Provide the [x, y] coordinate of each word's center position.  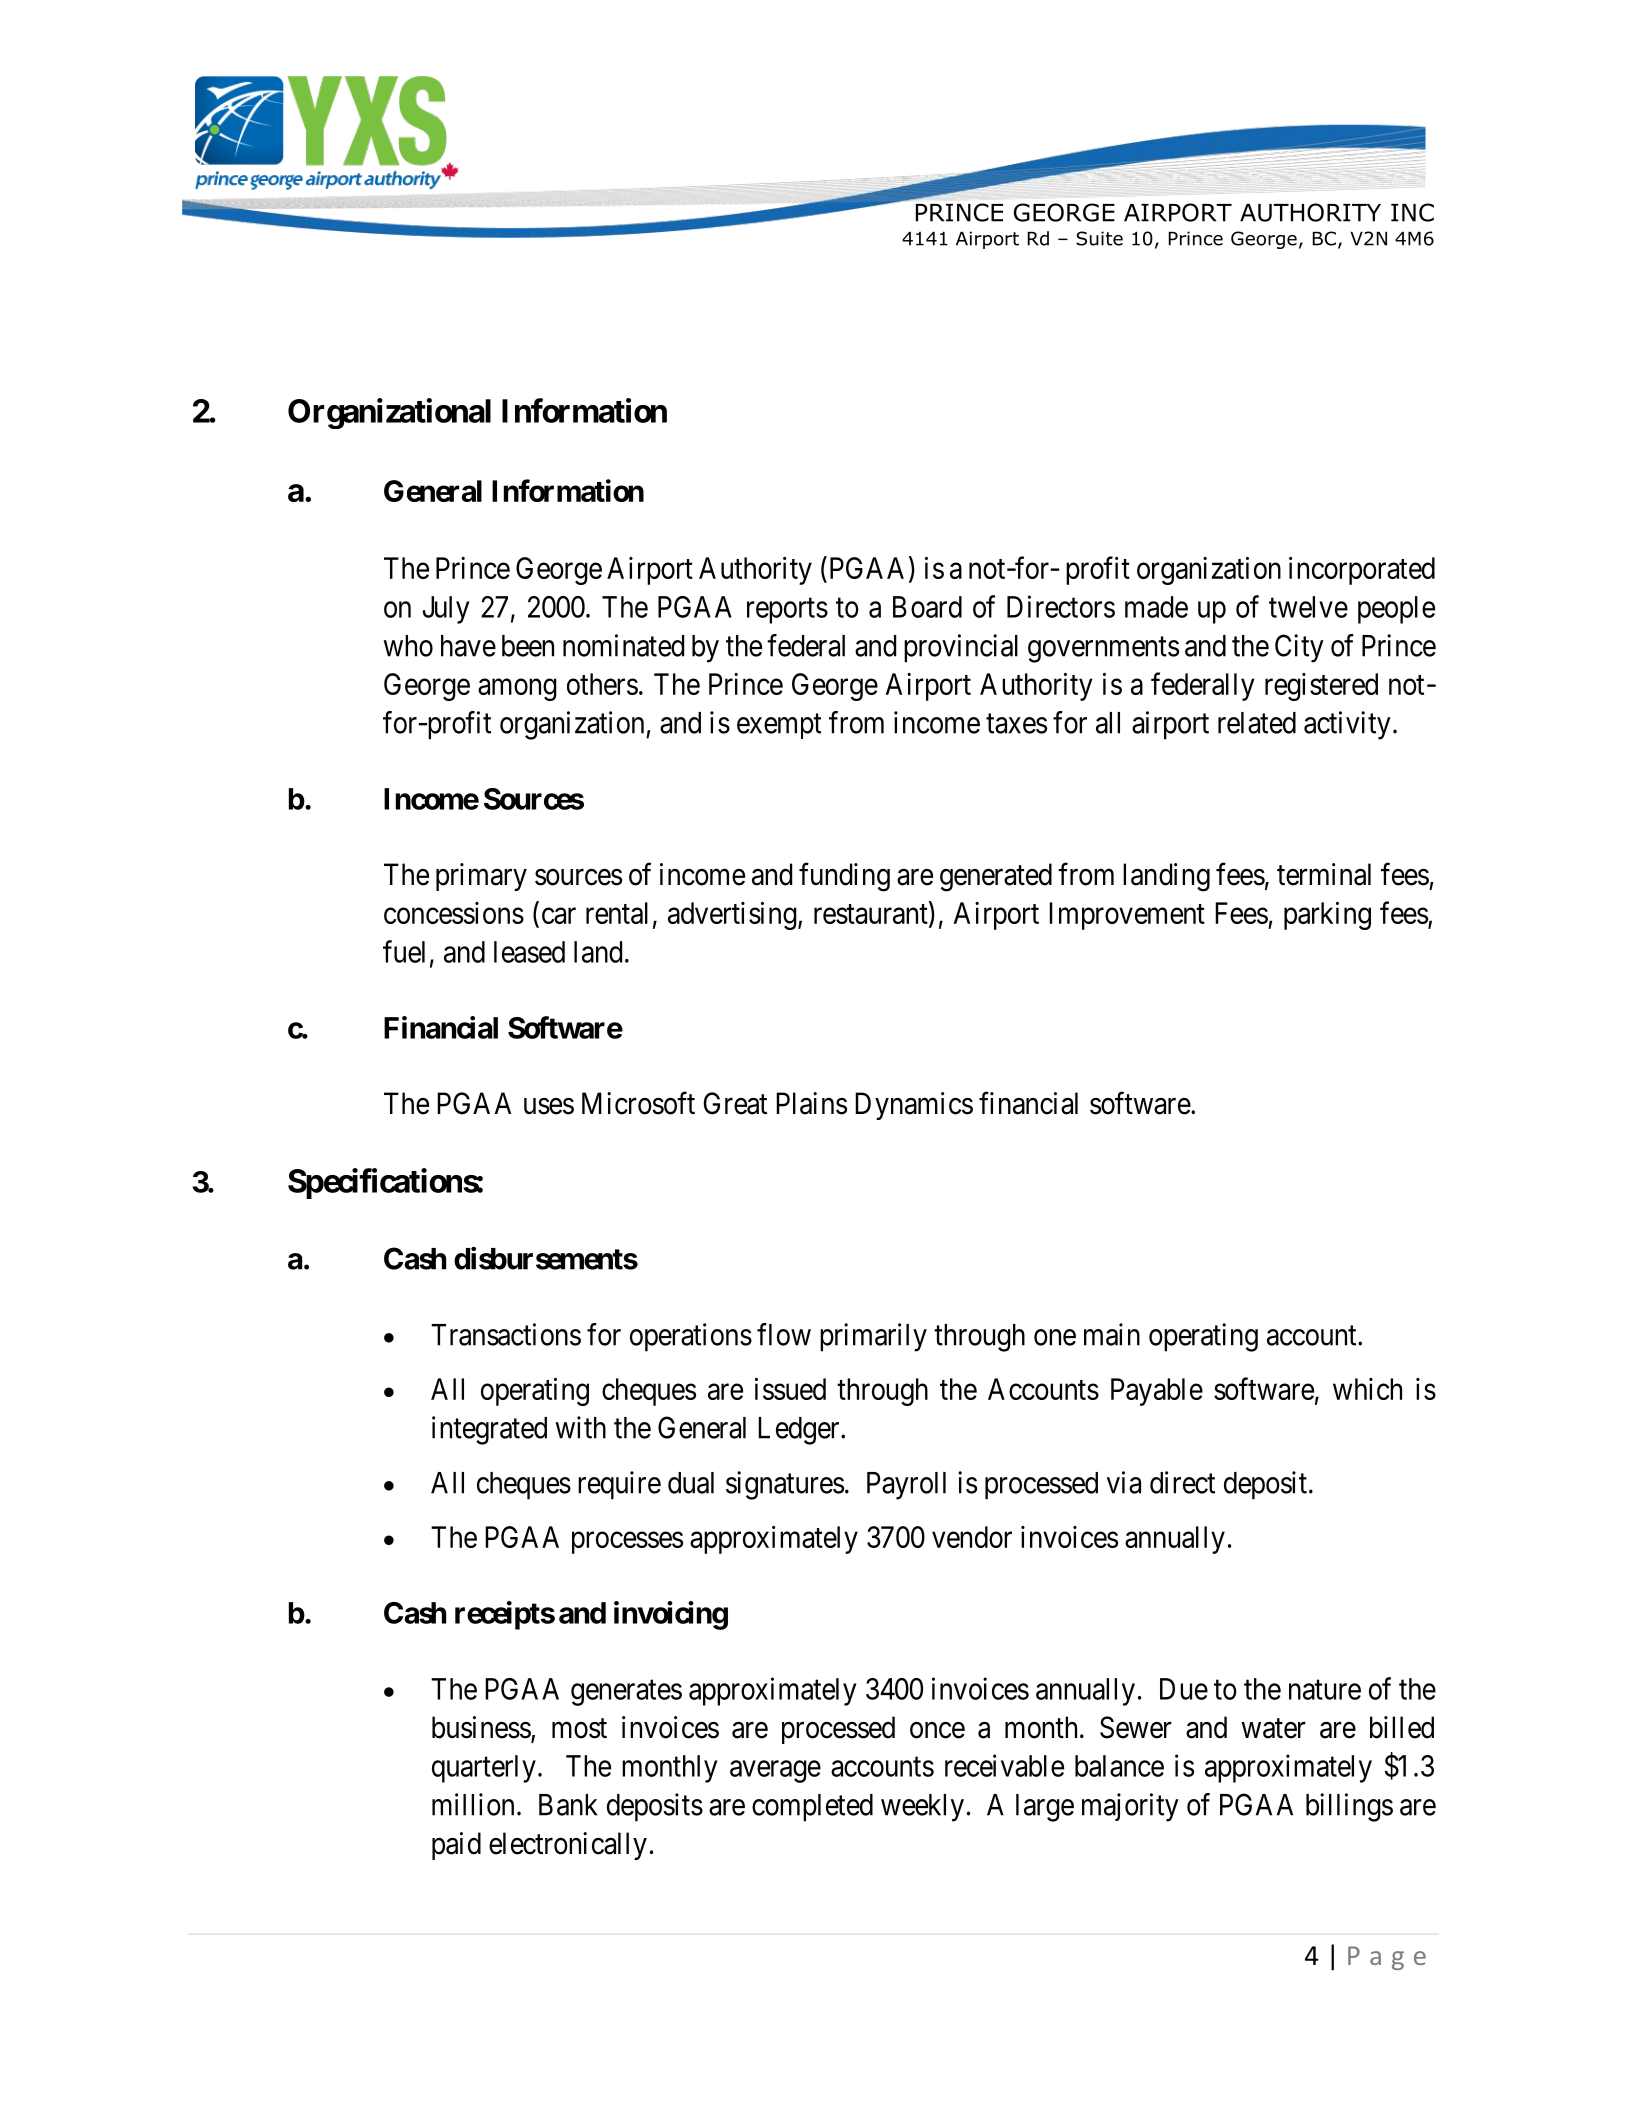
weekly [922, 1808]
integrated [489, 1430]
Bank [568, 1805]
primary [481, 877]
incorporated [1362, 571]
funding [844, 877]
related [1257, 723]
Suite [1099, 238]
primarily [873, 1337]
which [1367, 1389]
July [445, 610]
